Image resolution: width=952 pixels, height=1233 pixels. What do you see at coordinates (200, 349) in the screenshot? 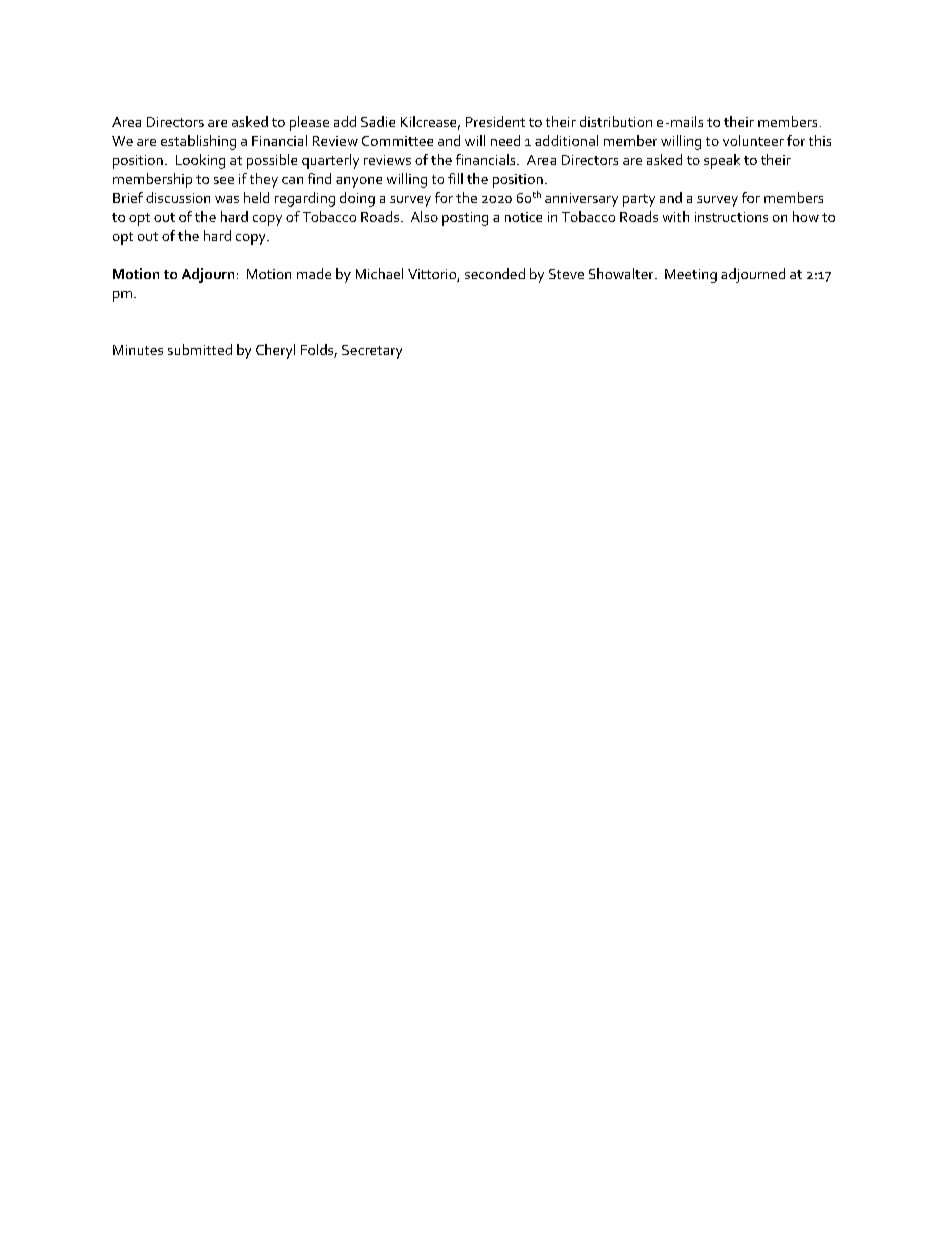
I see `submitted` at bounding box center [200, 349].
